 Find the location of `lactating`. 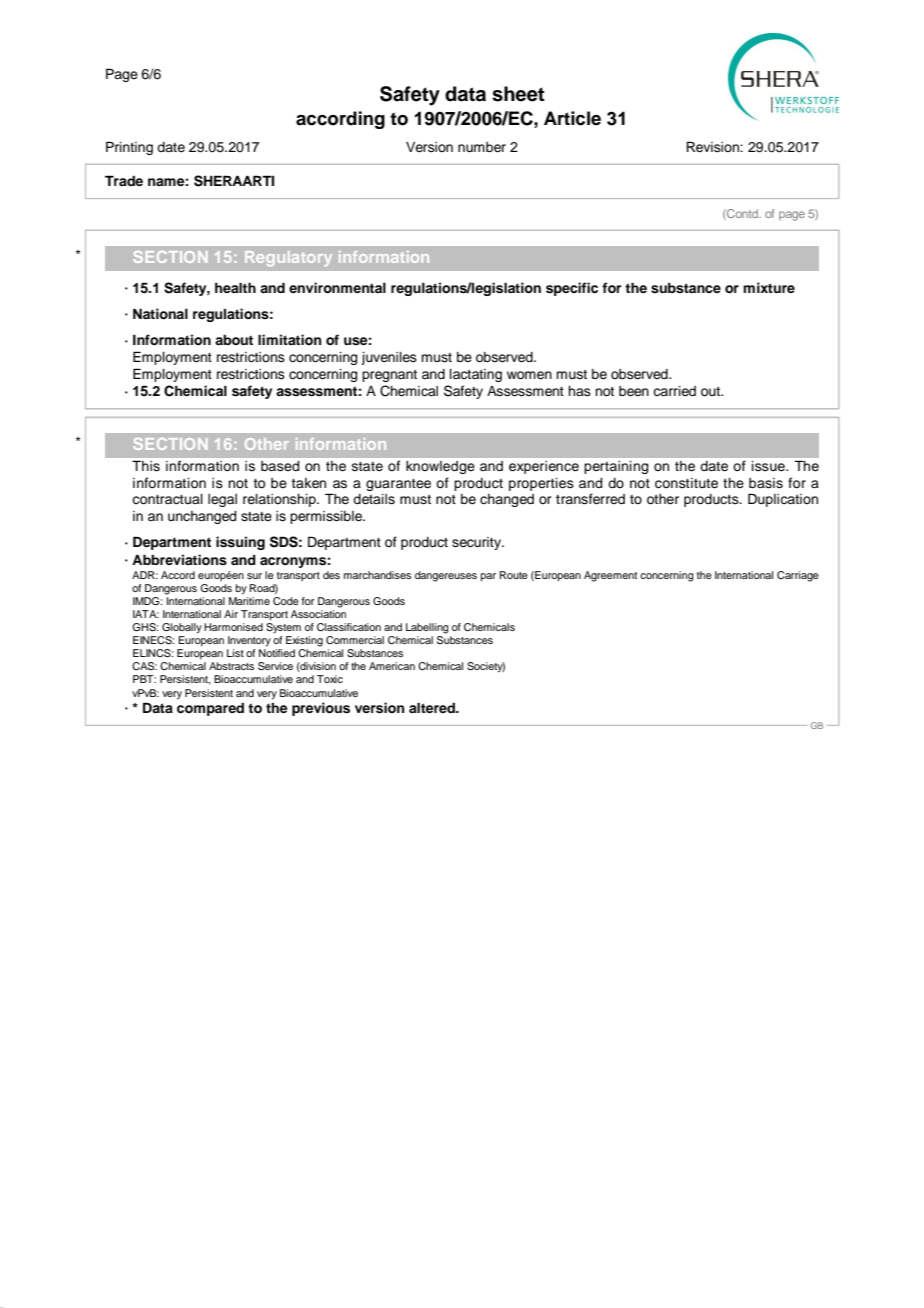

lactating is located at coordinates (476, 375).
